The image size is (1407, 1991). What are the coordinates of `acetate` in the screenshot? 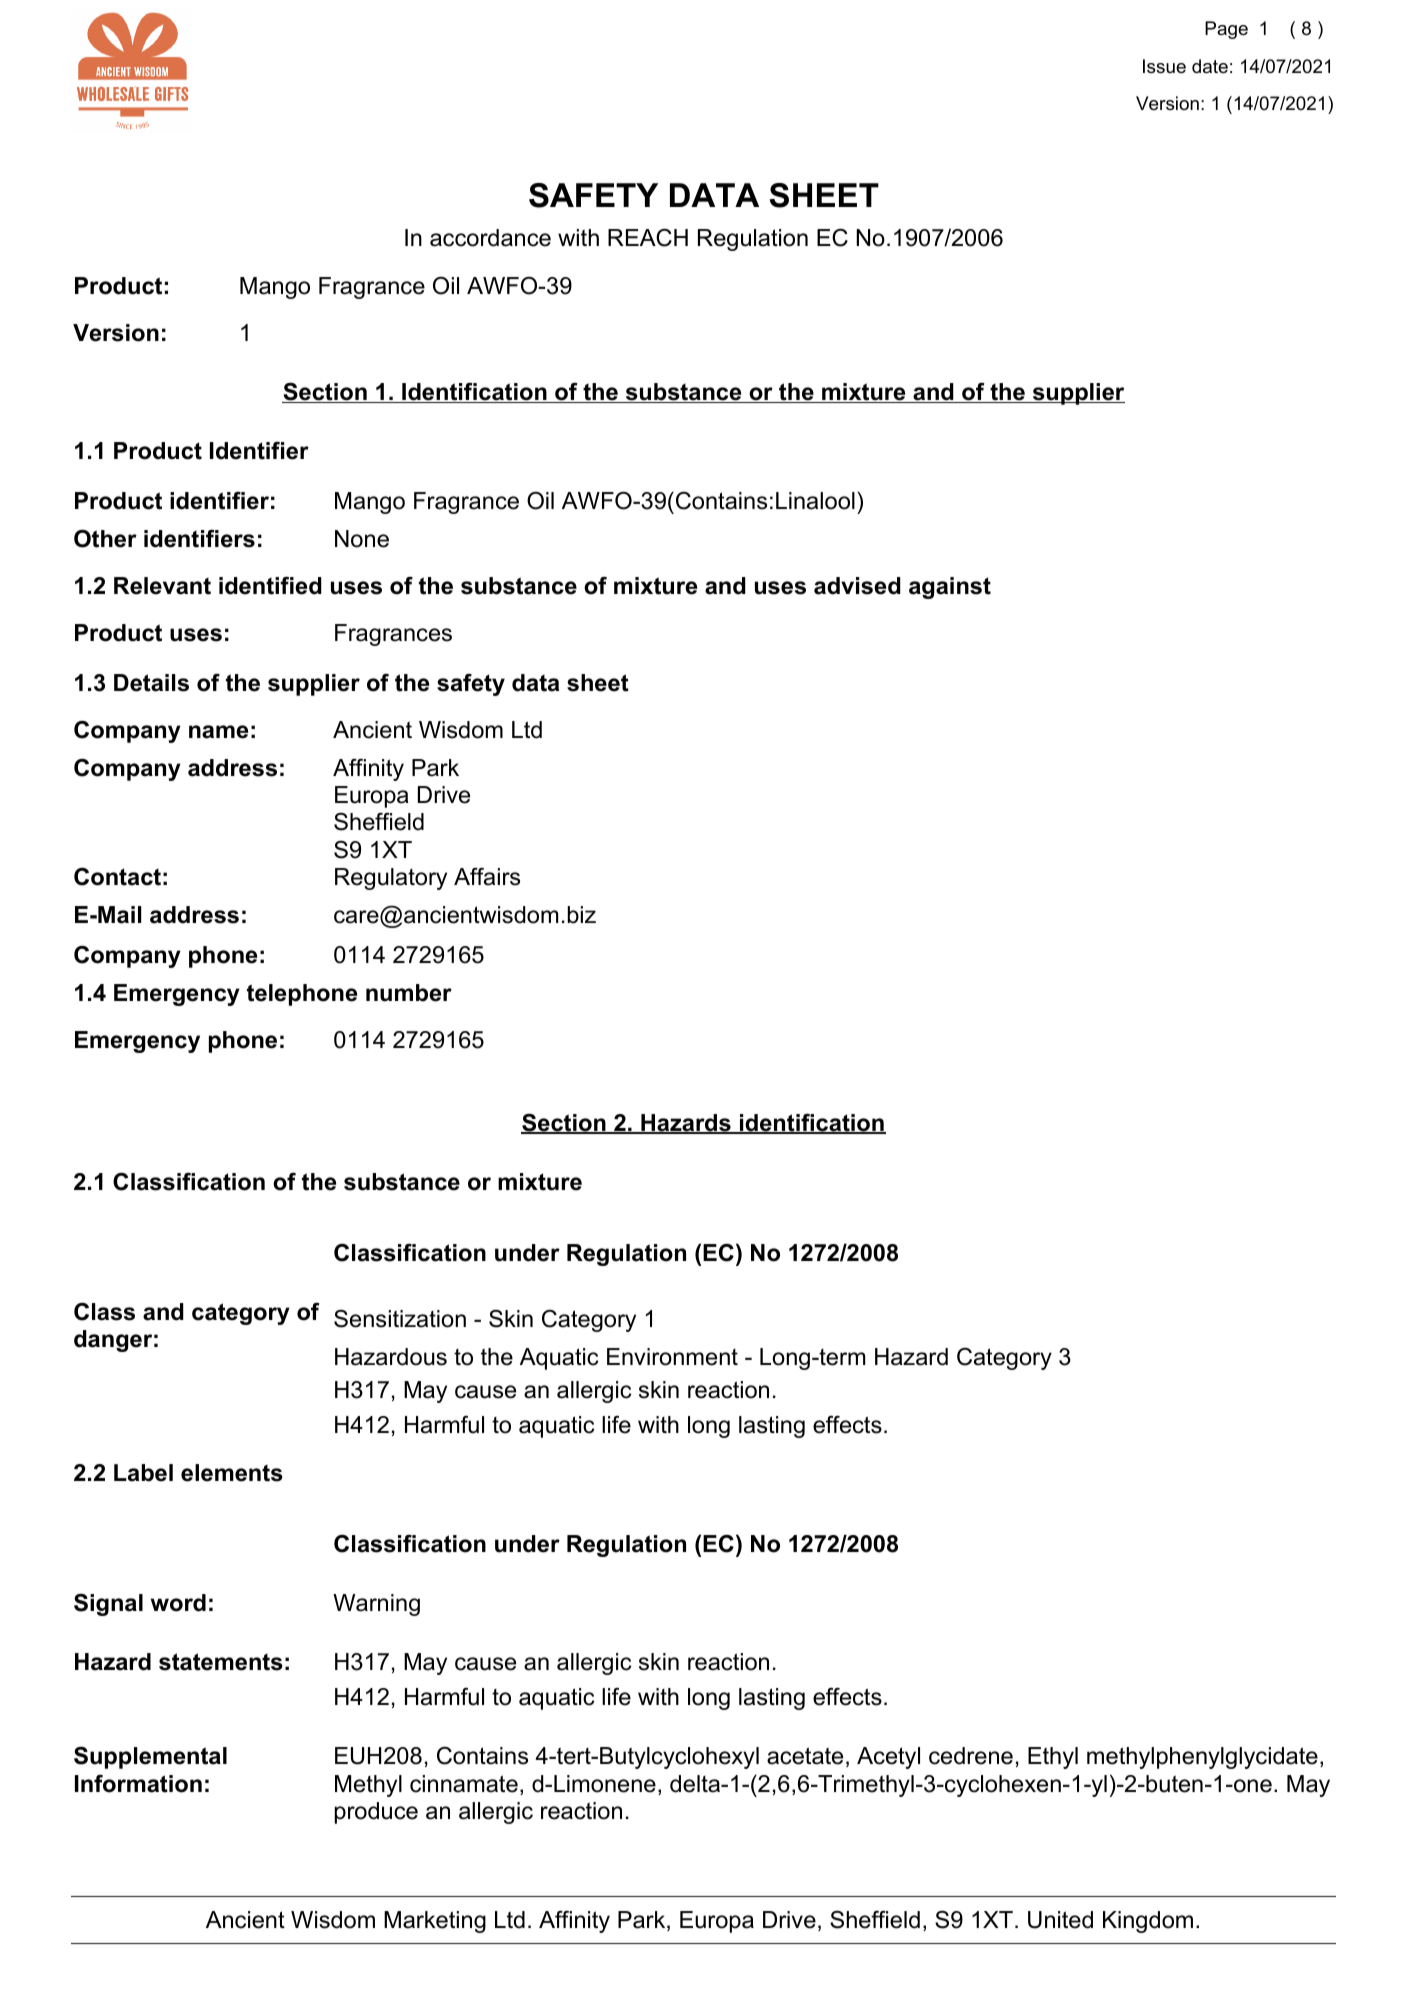 It's located at (805, 1756).
